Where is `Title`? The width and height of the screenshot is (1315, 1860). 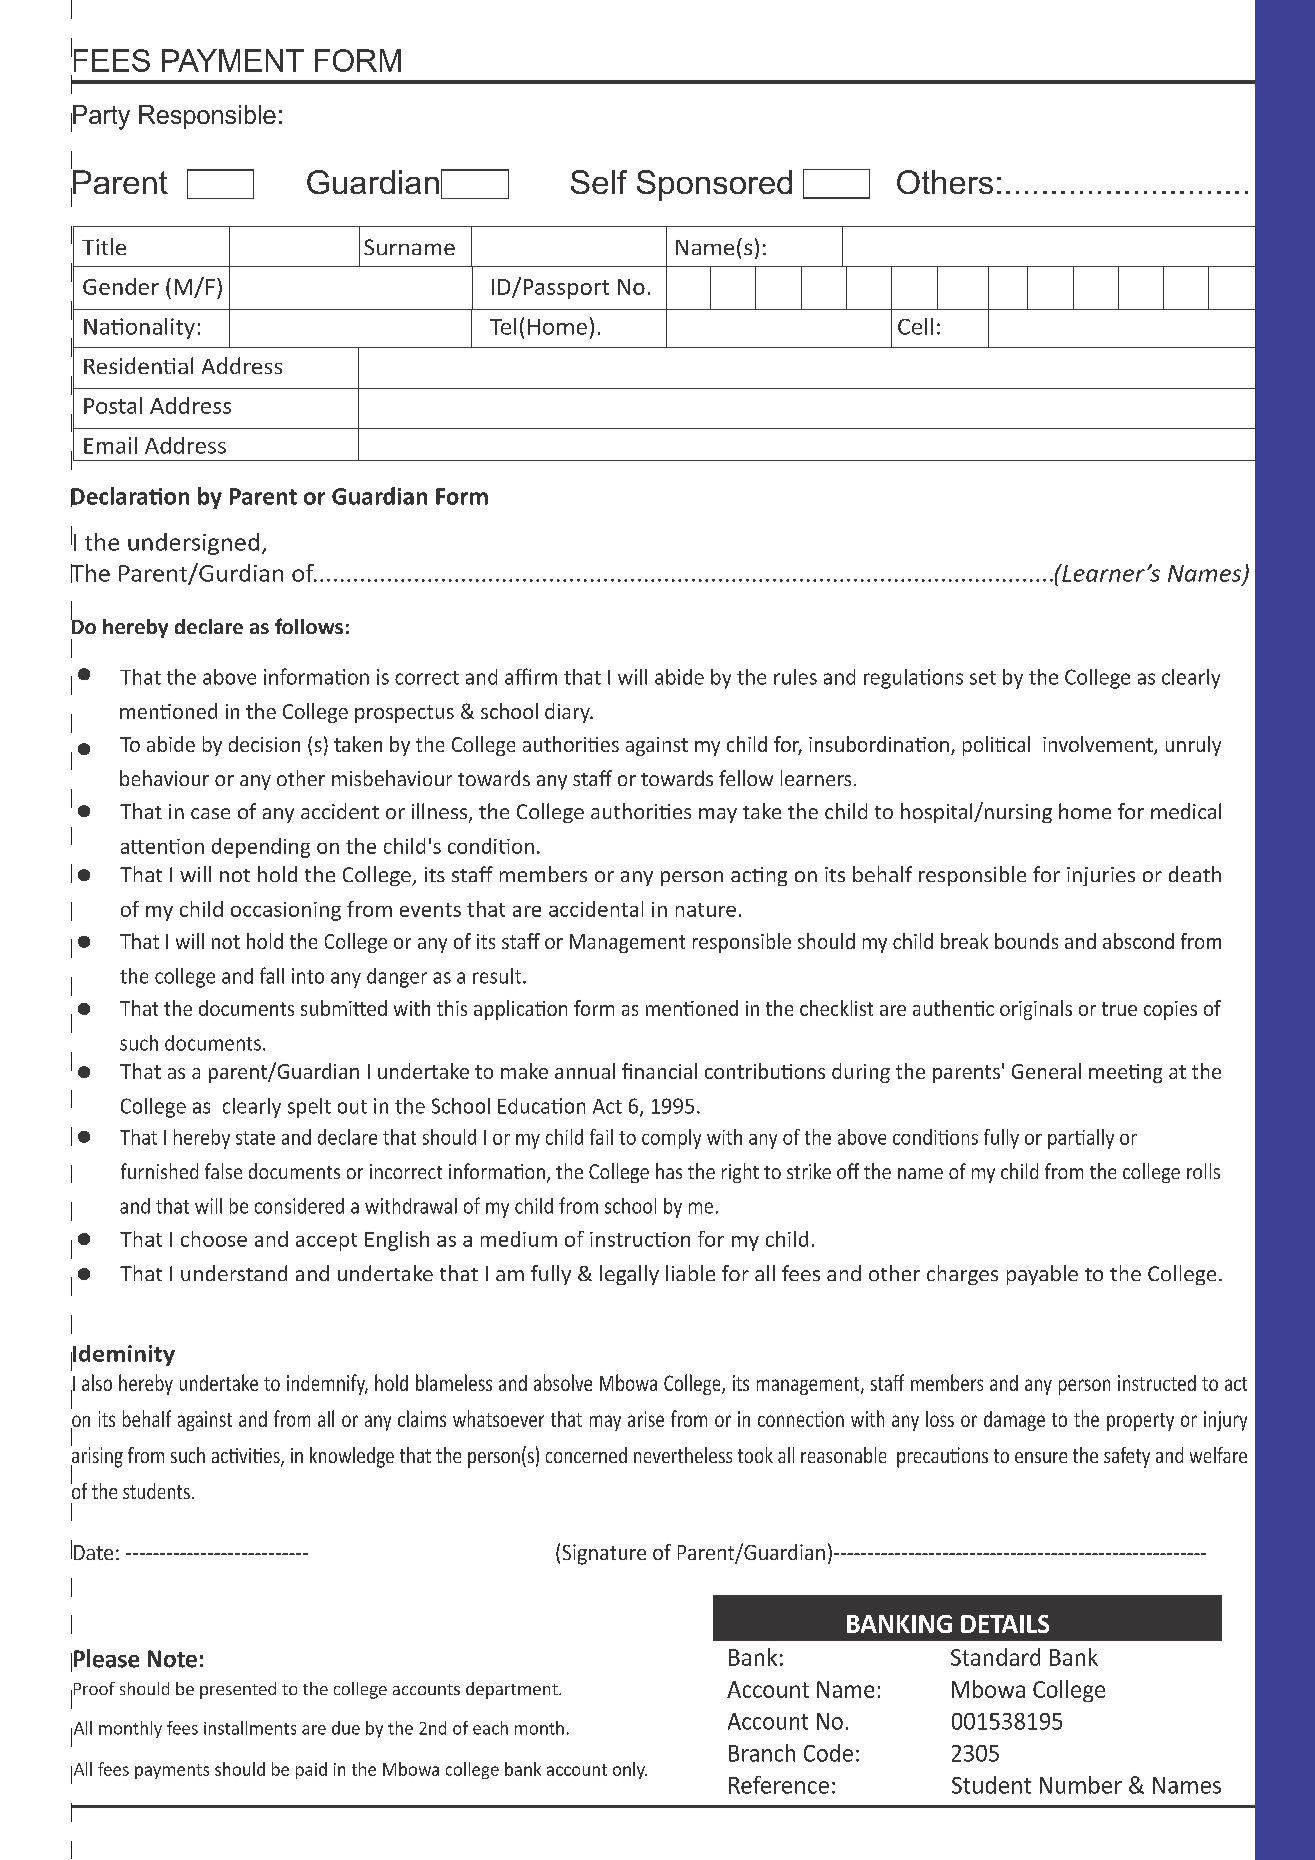 Title is located at coordinates (104, 246).
